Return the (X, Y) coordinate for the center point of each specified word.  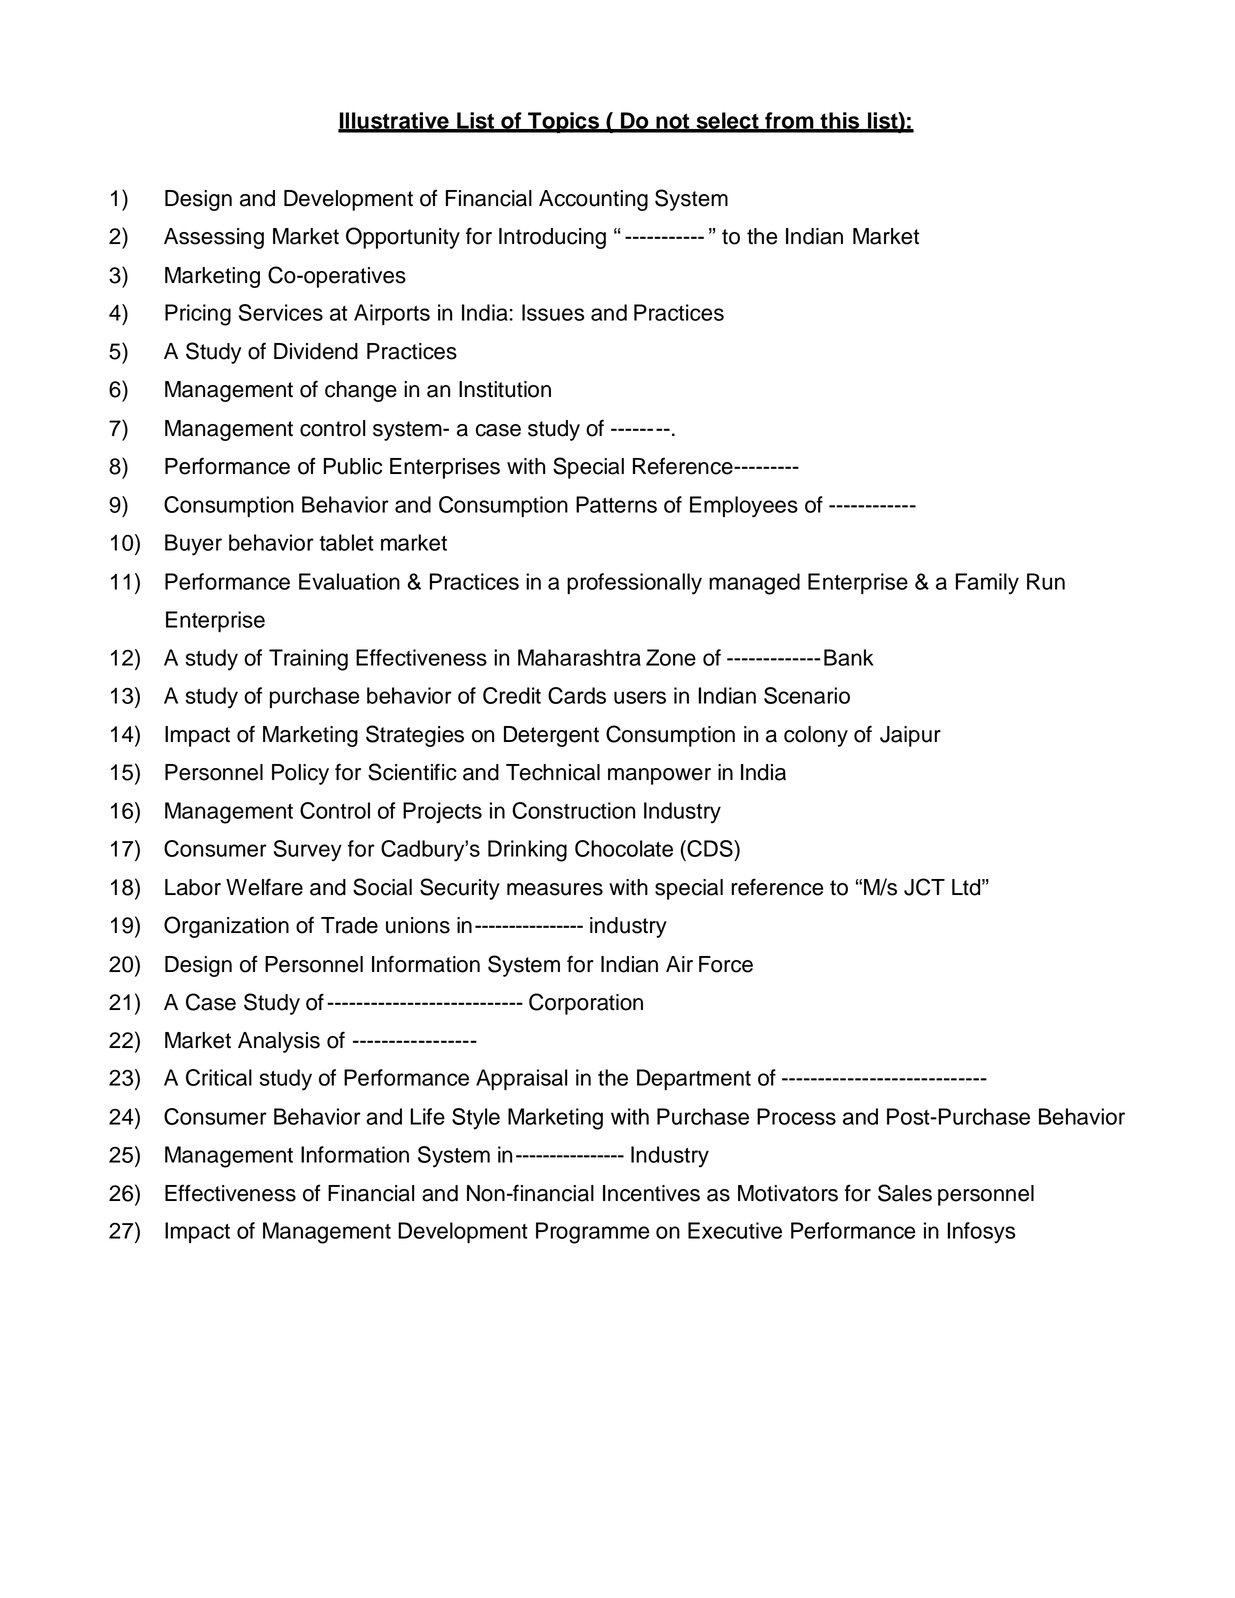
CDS (710, 848)
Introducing (552, 238)
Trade (349, 925)
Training (308, 660)
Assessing (214, 238)
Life (427, 1116)
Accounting (593, 200)
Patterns (616, 504)
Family (987, 584)
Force (726, 964)
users (640, 697)
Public (353, 466)
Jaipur (910, 736)
